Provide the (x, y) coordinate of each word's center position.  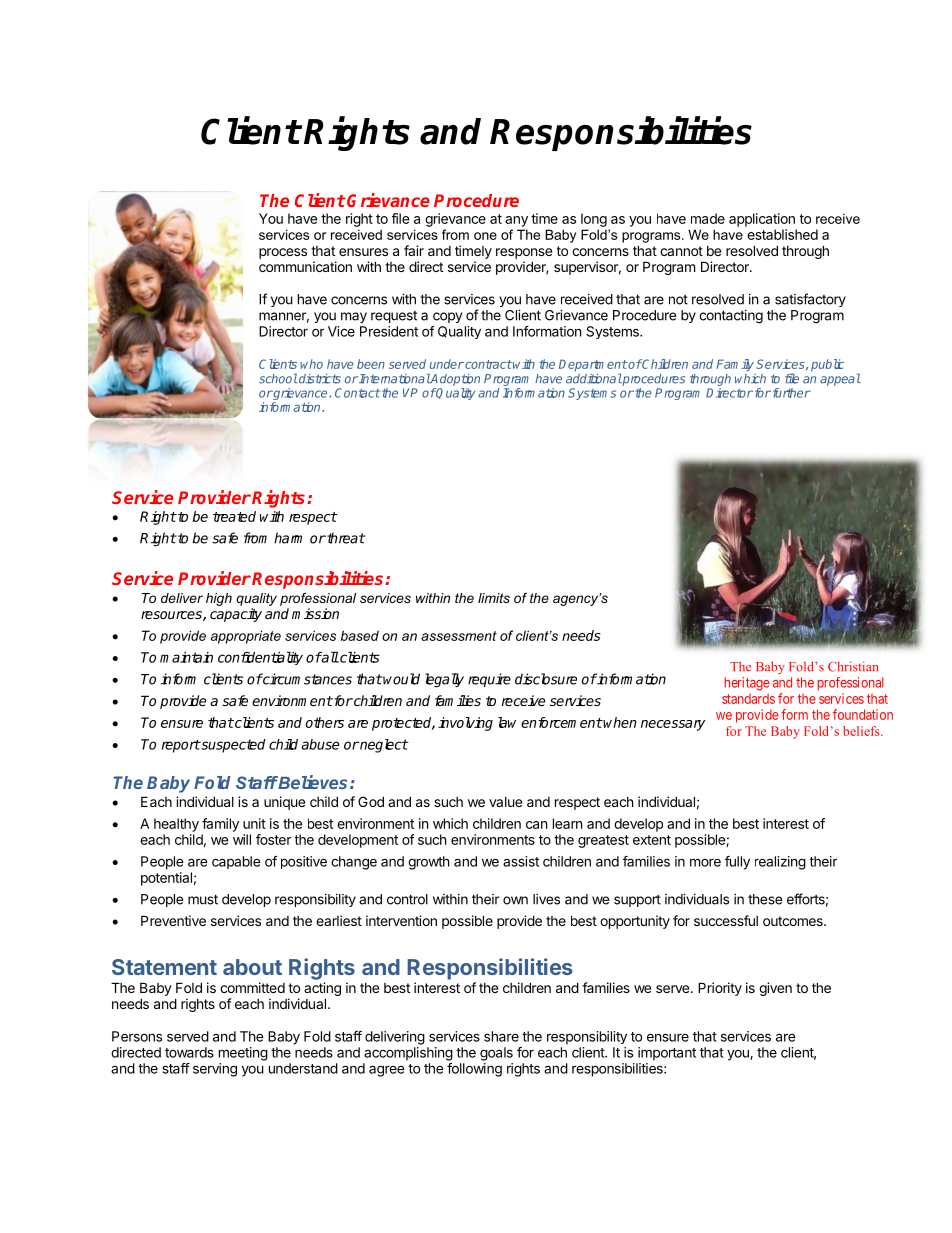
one (485, 236)
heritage (747, 684)
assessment (459, 636)
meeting (243, 1054)
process (283, 253)
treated (234, 516)
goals (496, 1054)
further (790, 393)
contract (487, 364)
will (242, 839)
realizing (780, 863)
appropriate (246, 637)
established (782, 234)
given (775, 989)
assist (521, 861)
